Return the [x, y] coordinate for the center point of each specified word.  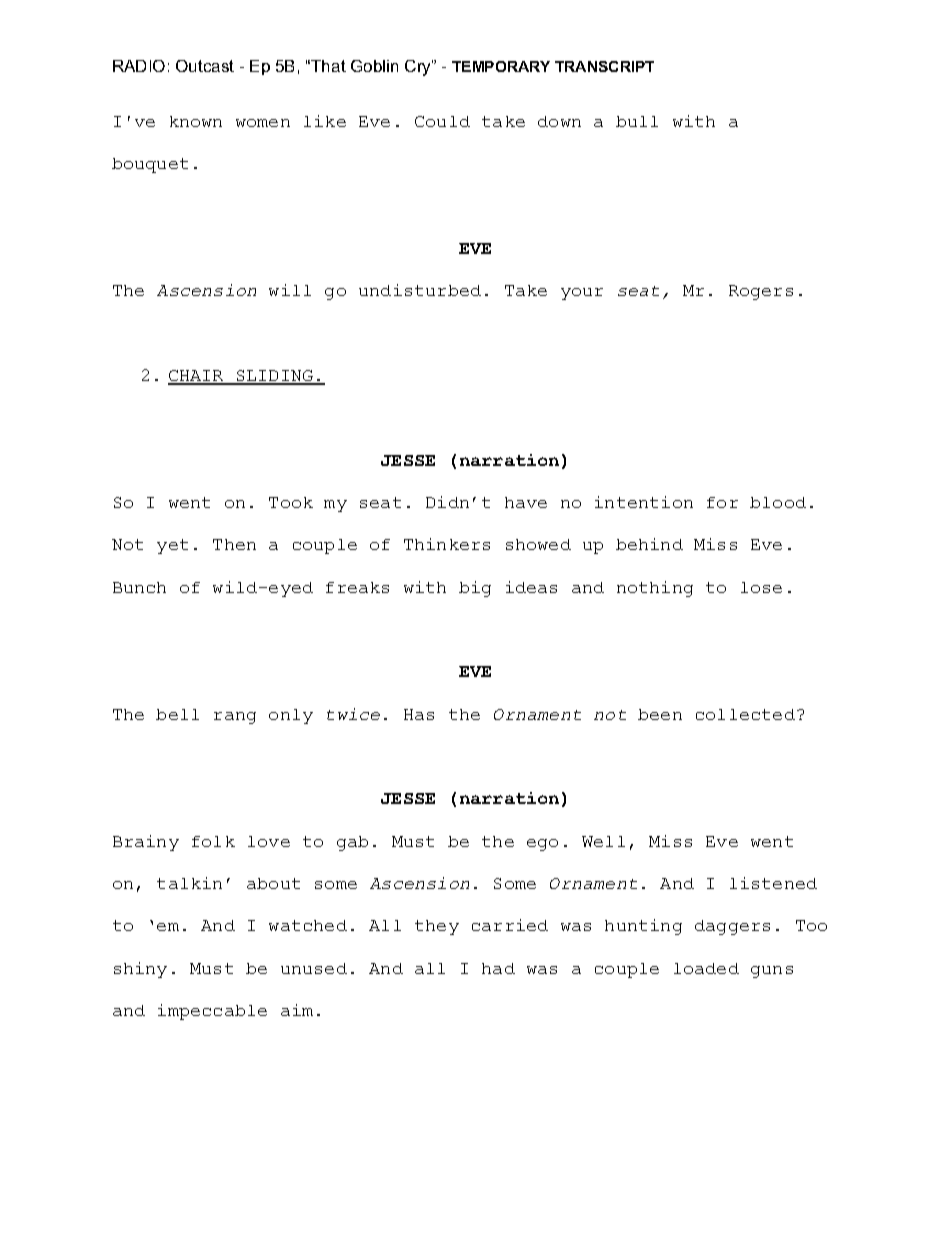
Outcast [205, 66]
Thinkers [447, 544]
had [498, 968]
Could [442, 121]
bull [637, 121]
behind [649, 544]
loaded [706, 968]
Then [234, 544]
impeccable [212, 1012]
